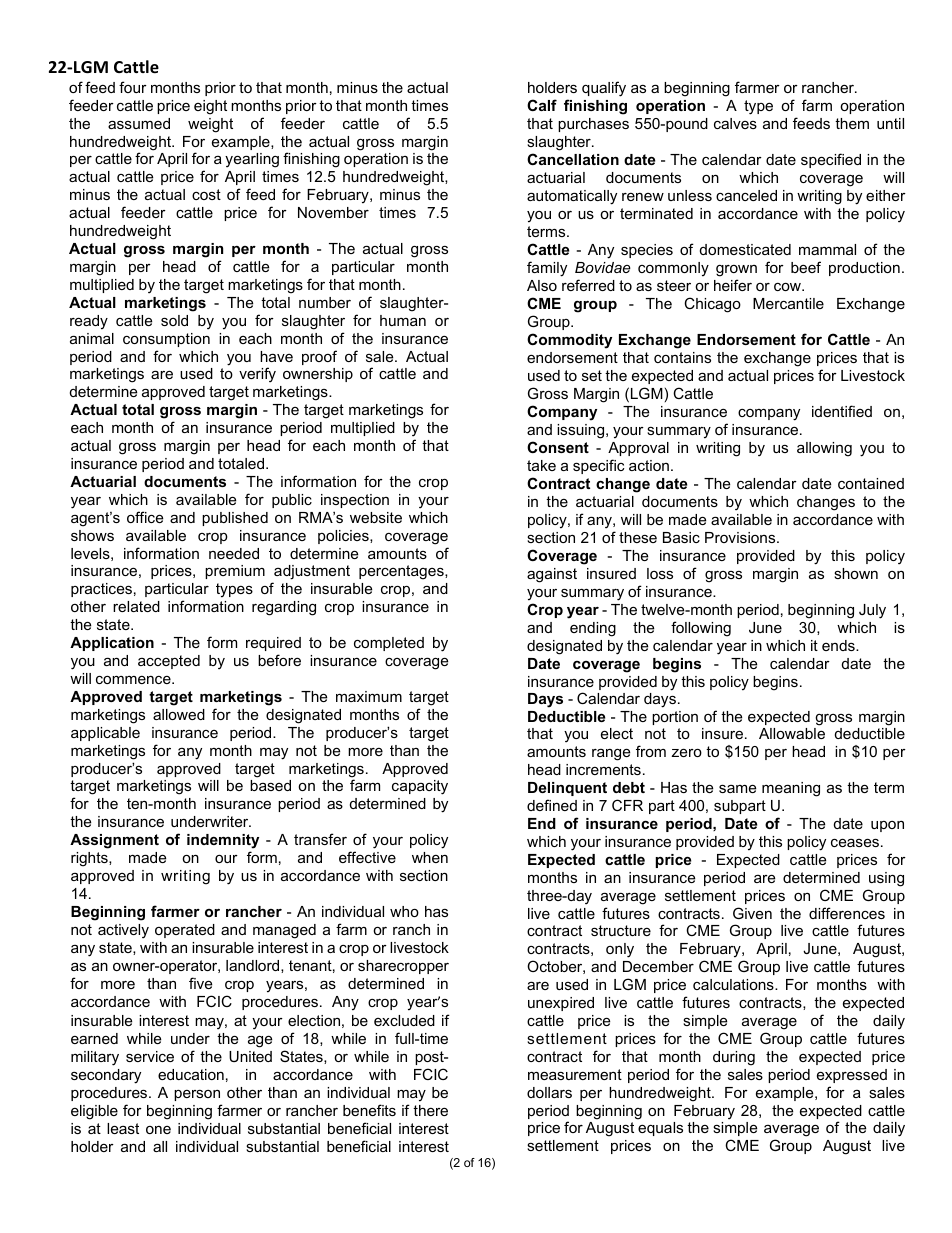 The image size is (952, 1233). What do you see at coordinates (139, 123) in the image?
I see `assumed` at bounding box center [139, 123].
